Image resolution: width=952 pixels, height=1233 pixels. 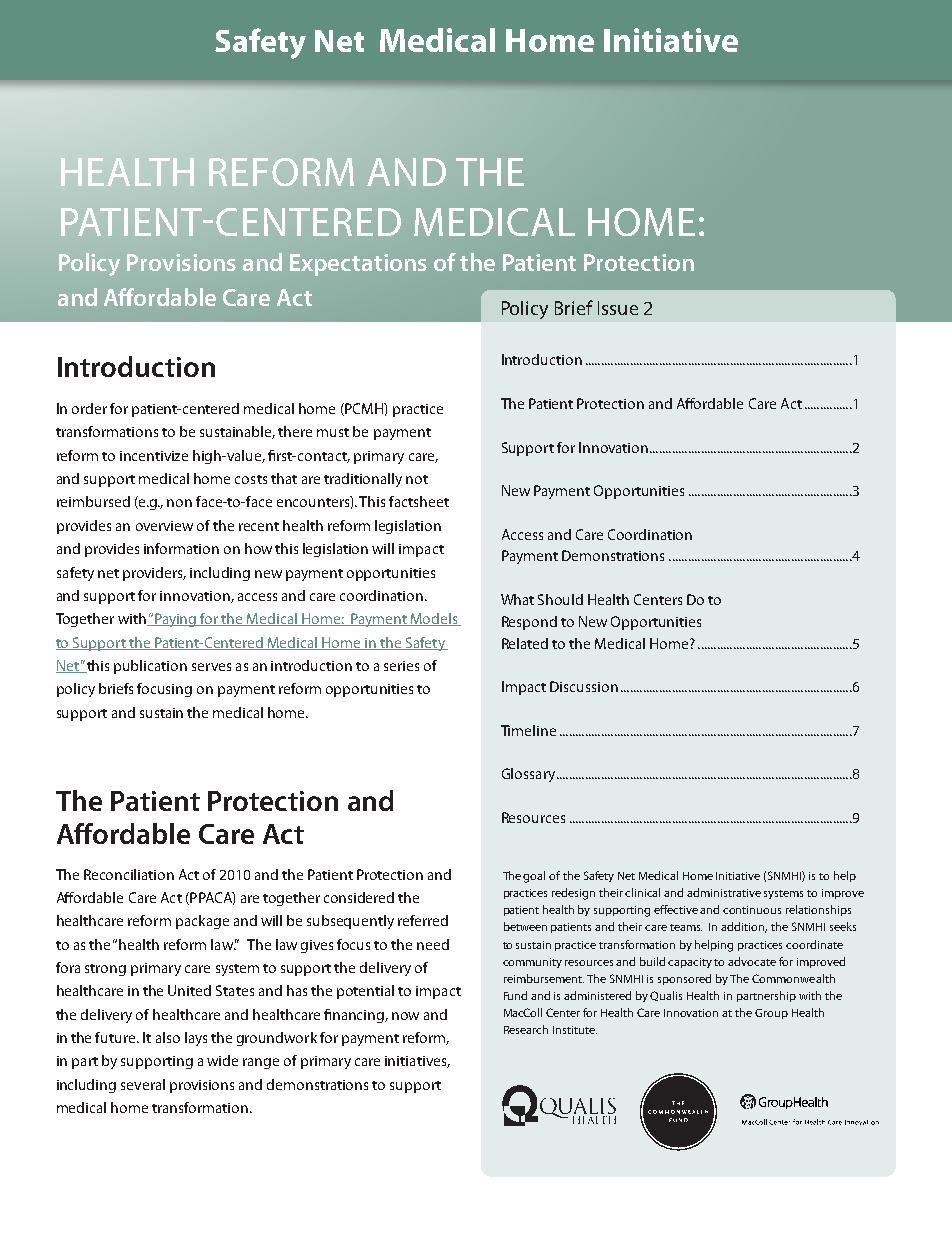 What do you see at coordinates (526, 1029) in the document?
I see `Research` at bounding box center [526, 1029].
